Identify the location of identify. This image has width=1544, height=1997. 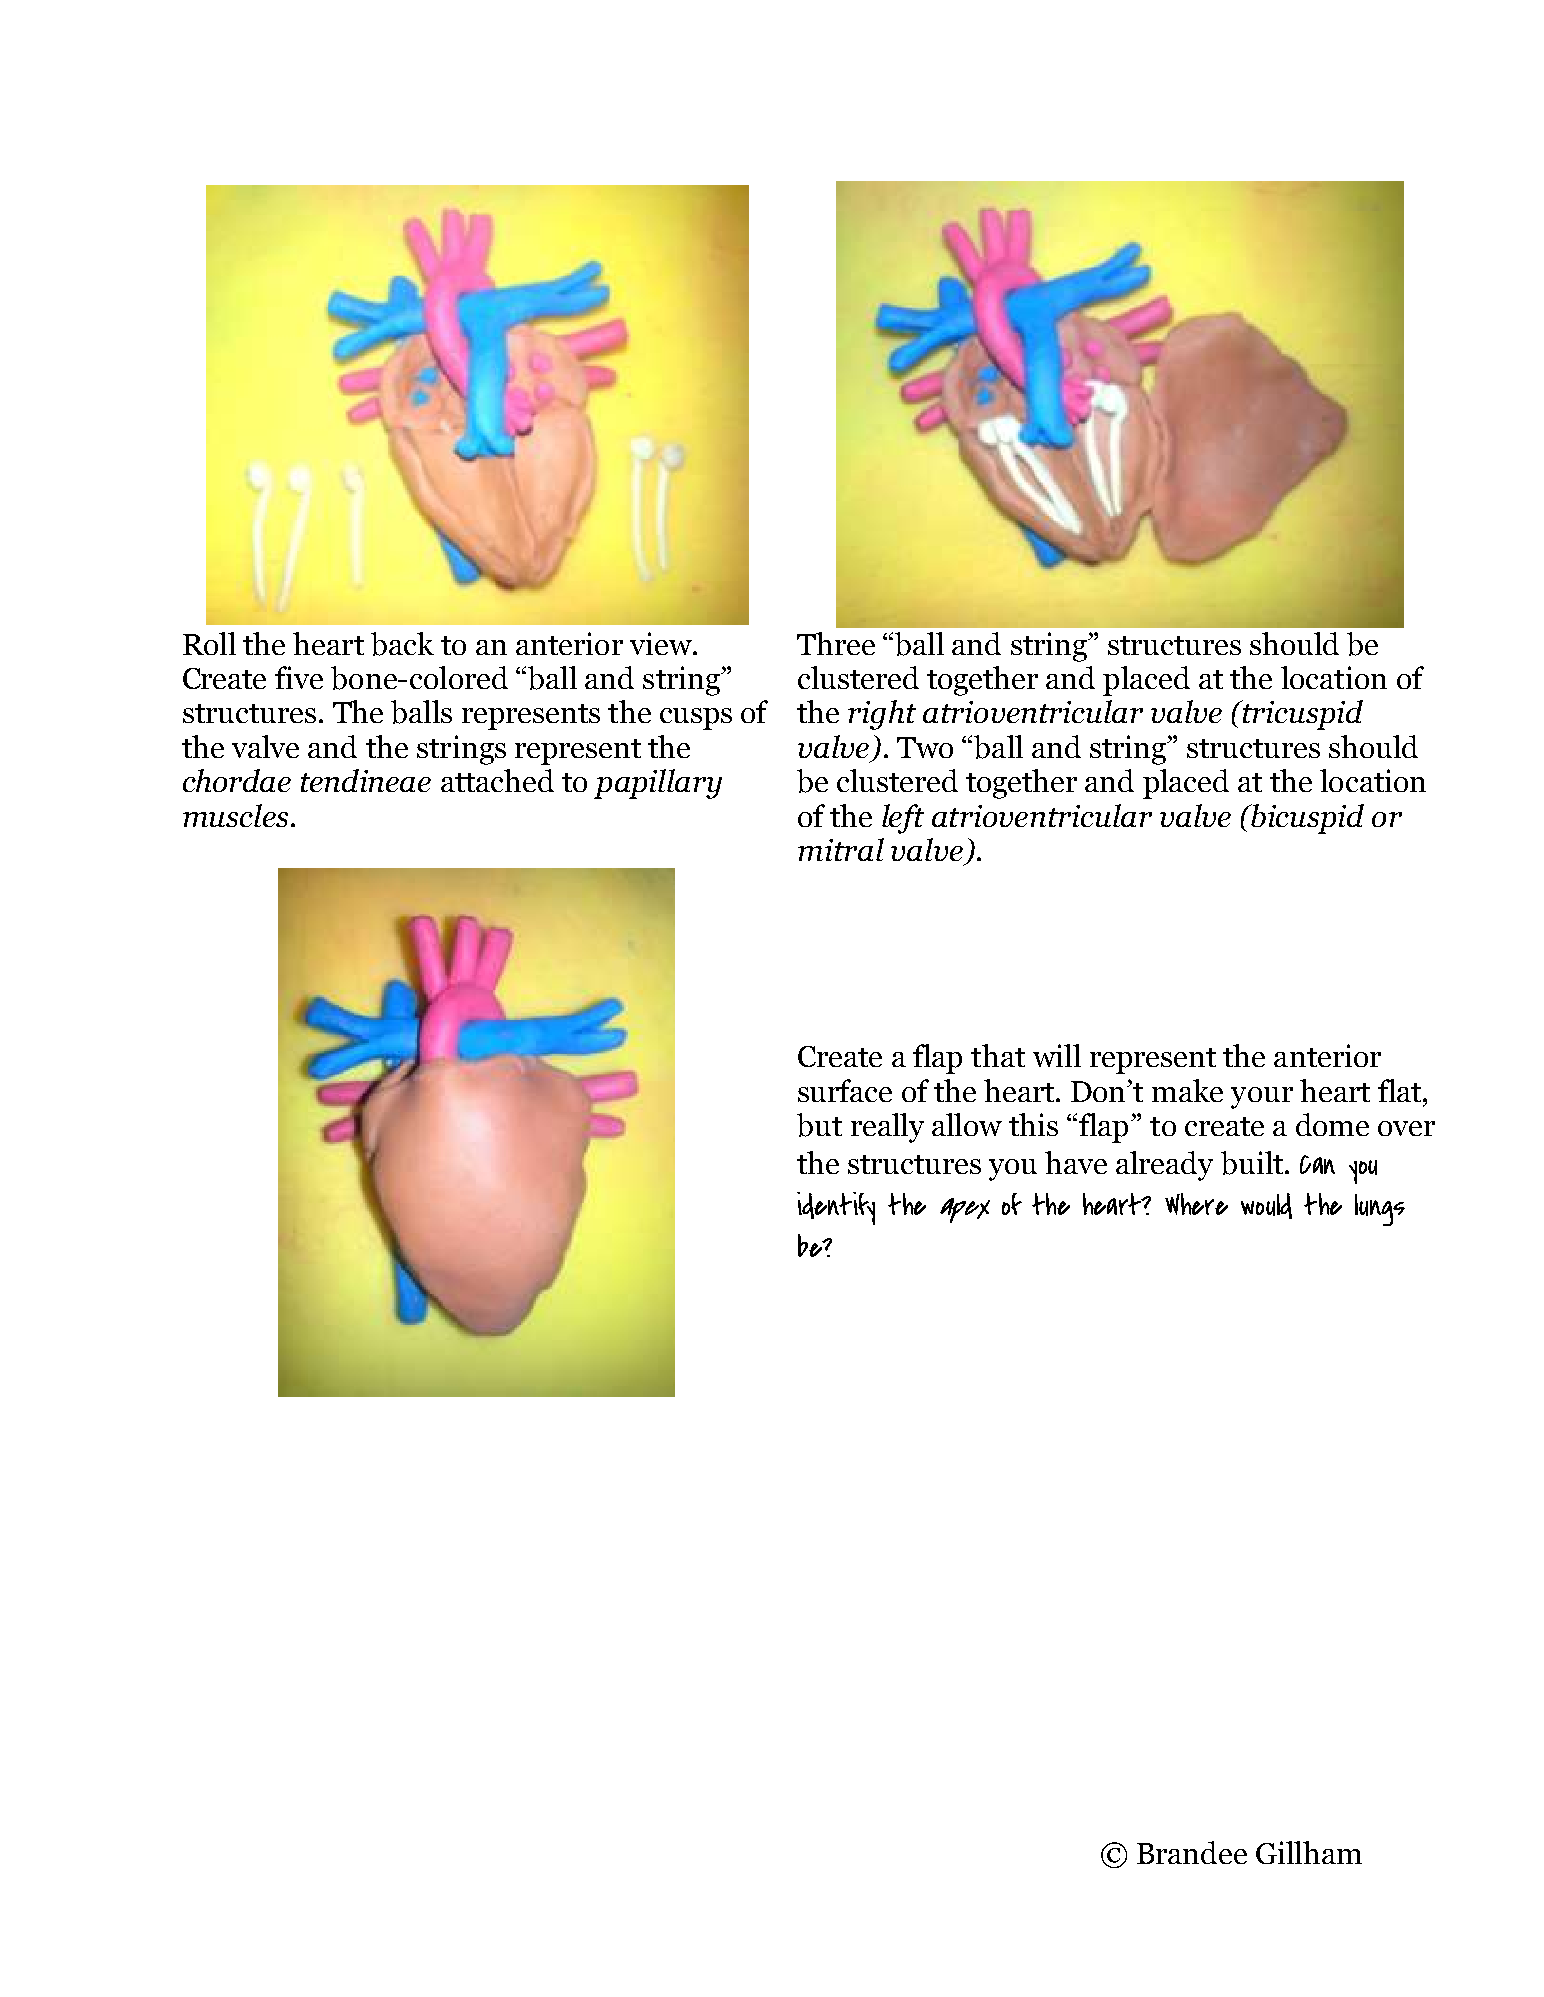
(836, 1208).
